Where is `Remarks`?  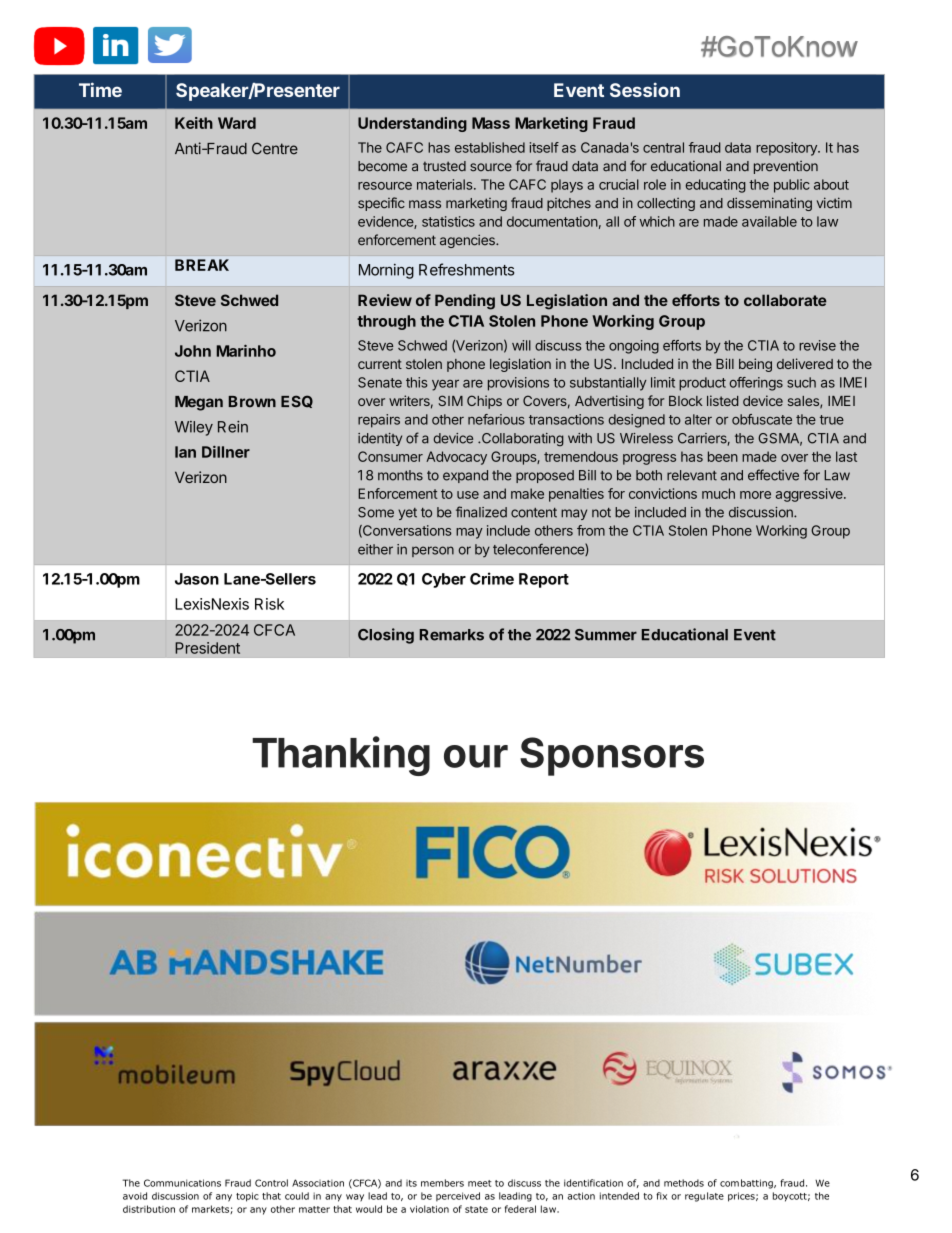
Remarks is located at coordinates (452, 635).
